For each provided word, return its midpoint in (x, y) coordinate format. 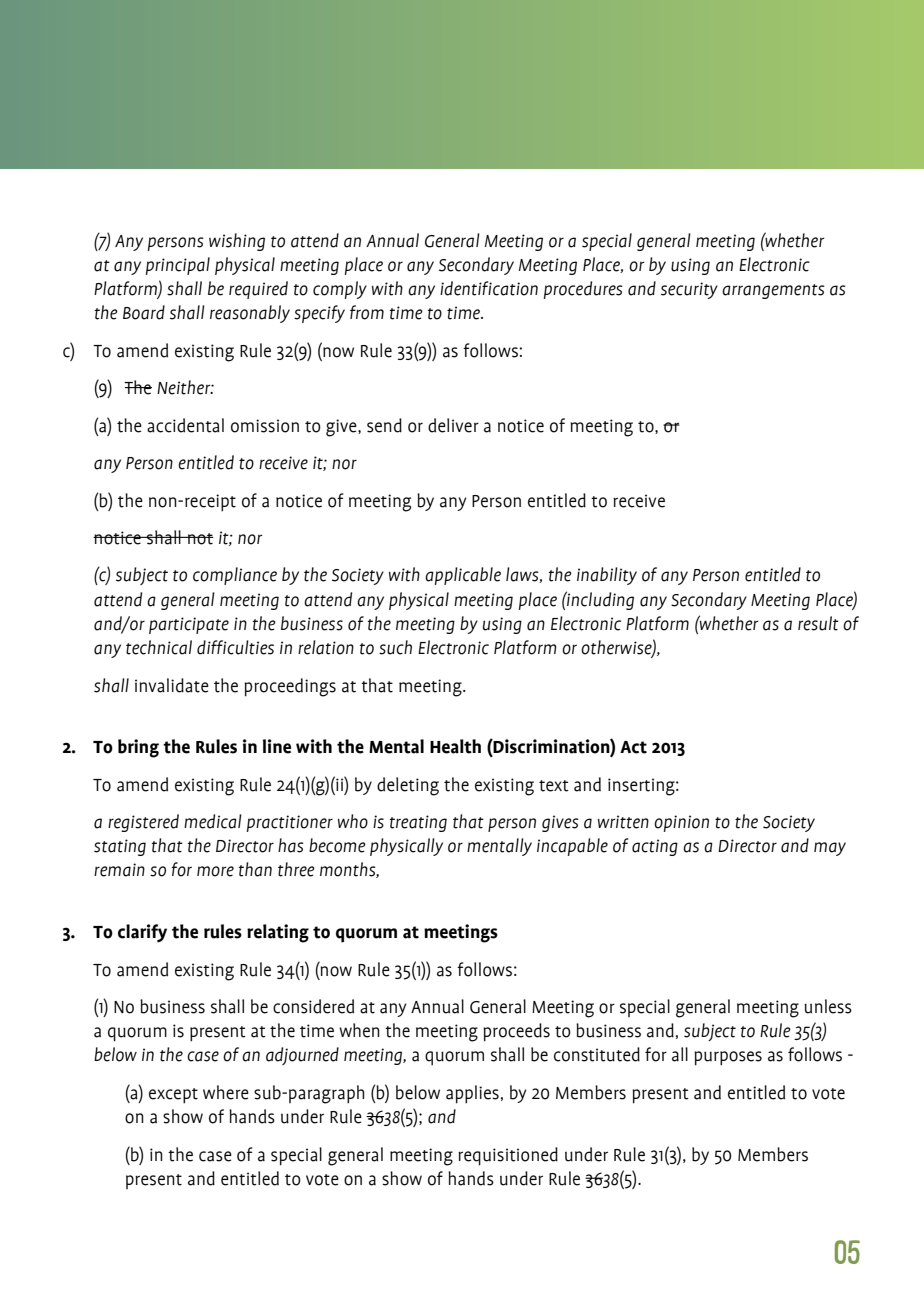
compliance (235, 576)
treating (418, 823)
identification (489, 288)
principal (177, 266)
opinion (681, 823)
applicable (463, 576)
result (818, 623)
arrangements (773, 291)
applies (472, 1094)
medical (213, 821)
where (226, 1092)
